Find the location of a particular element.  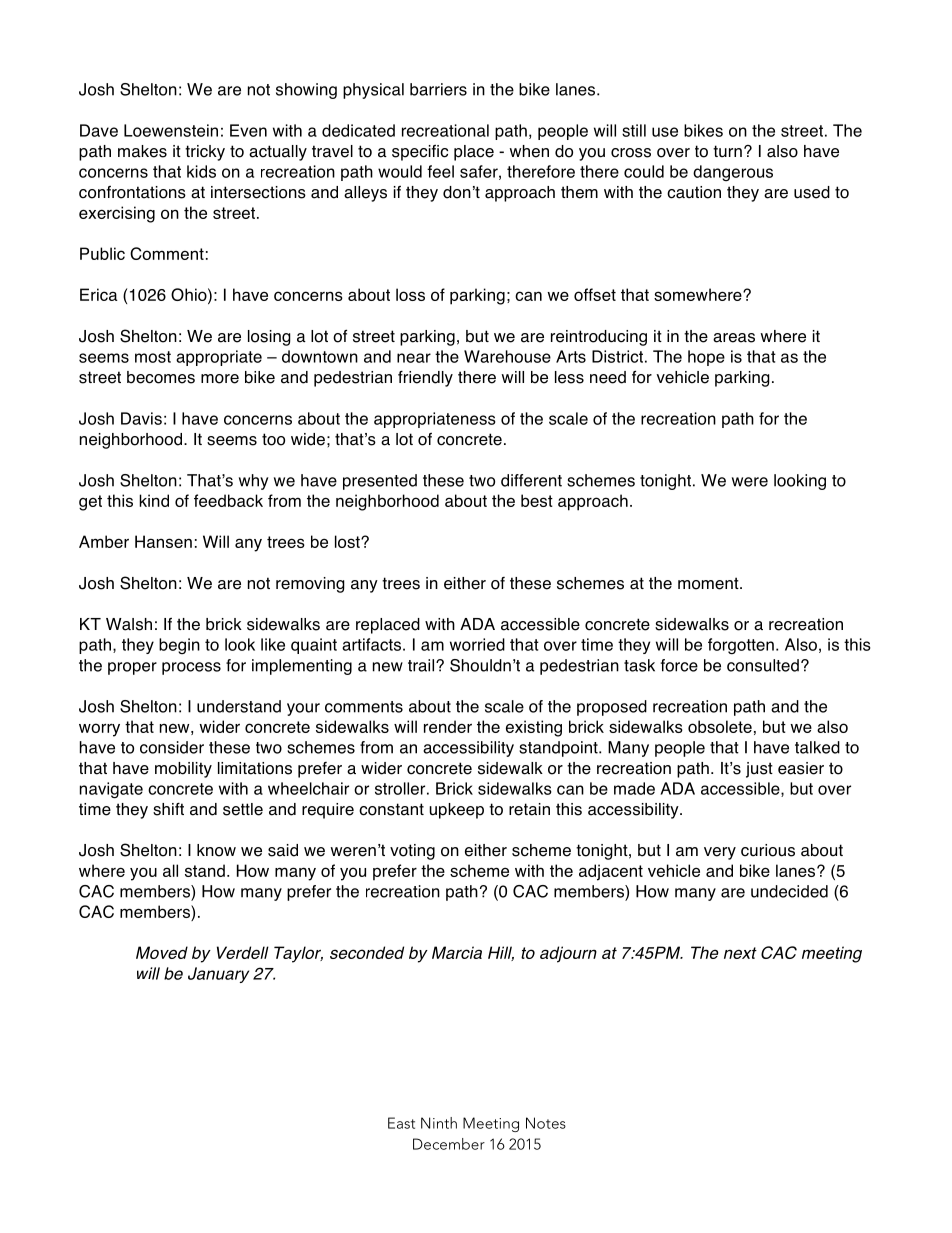

January is located at coordinates (218, 975).
